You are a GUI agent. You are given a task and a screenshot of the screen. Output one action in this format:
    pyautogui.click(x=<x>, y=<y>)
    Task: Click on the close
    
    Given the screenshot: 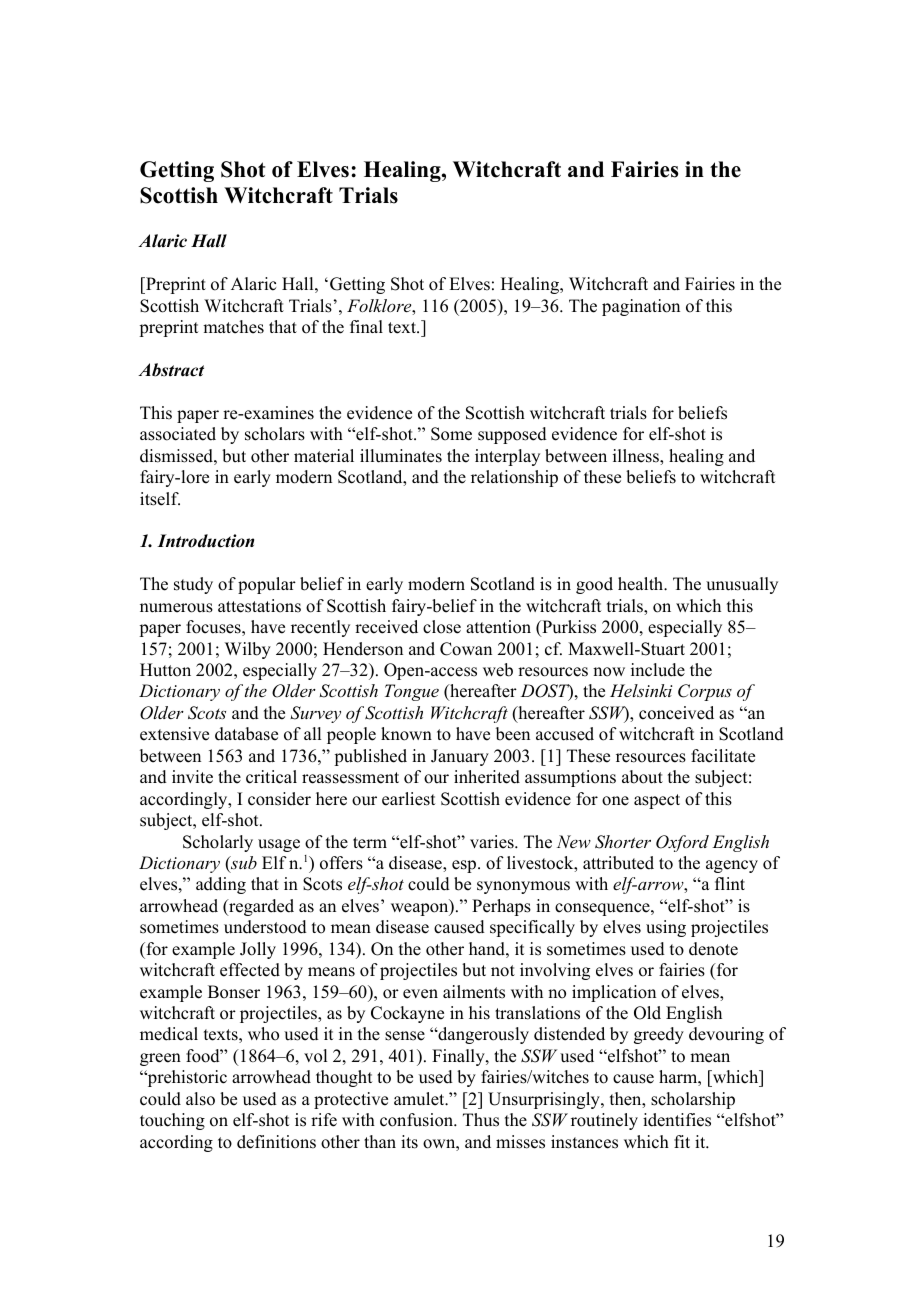 What is the action you would take?
    pyautogui.click(x=442, y=627)
